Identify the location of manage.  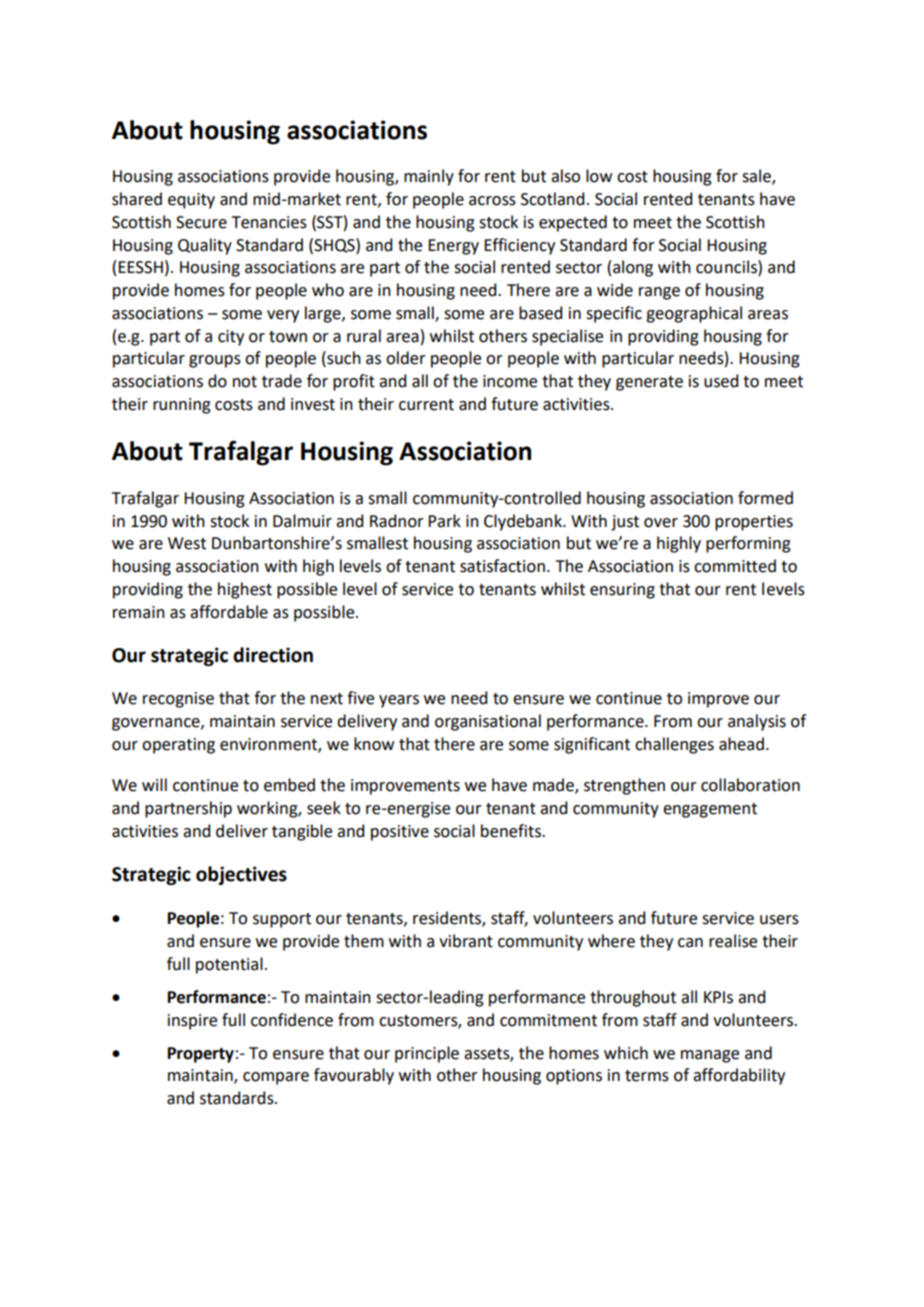
(710, 1056).
